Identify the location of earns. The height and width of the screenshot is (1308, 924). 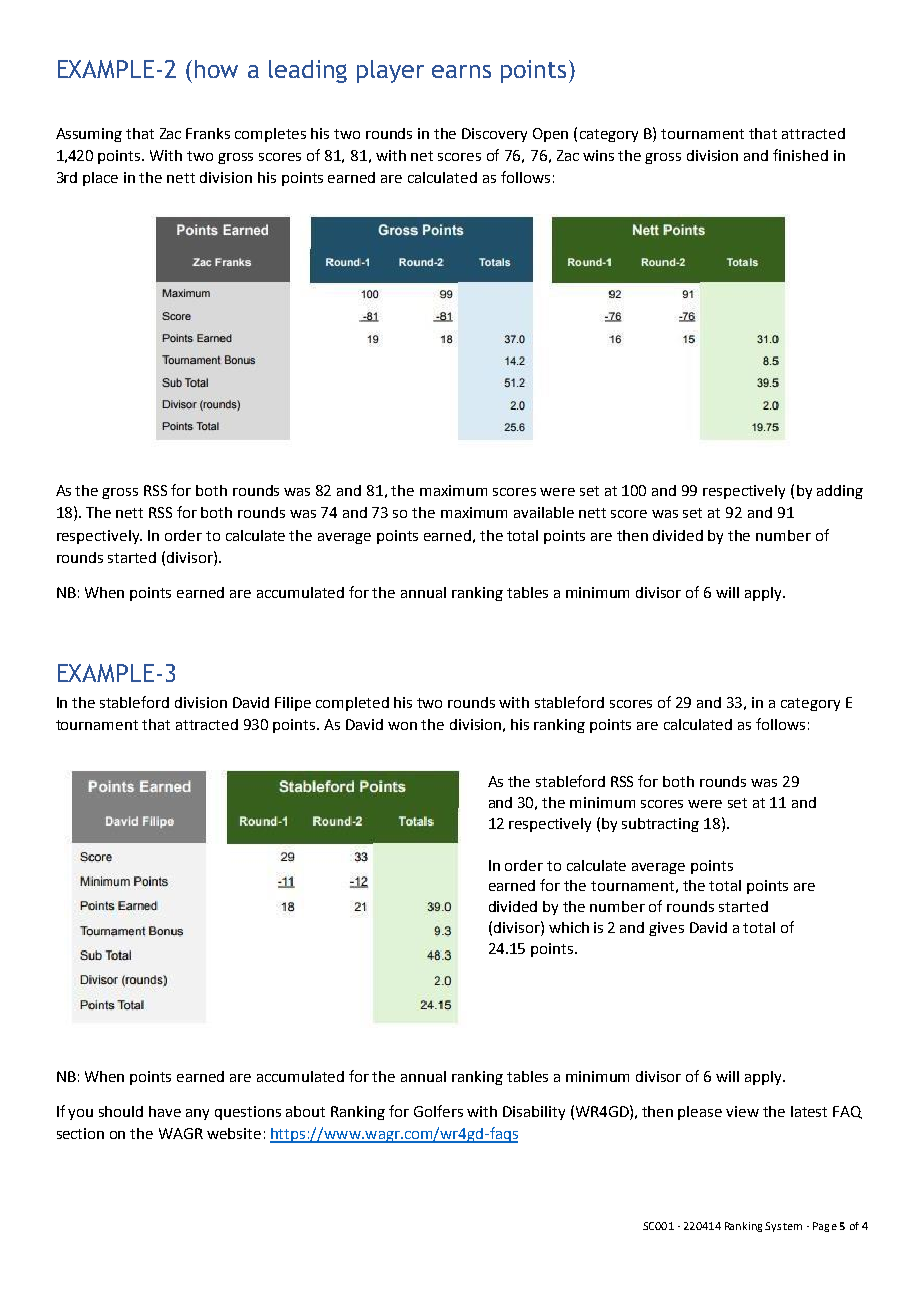
(461, 71).
